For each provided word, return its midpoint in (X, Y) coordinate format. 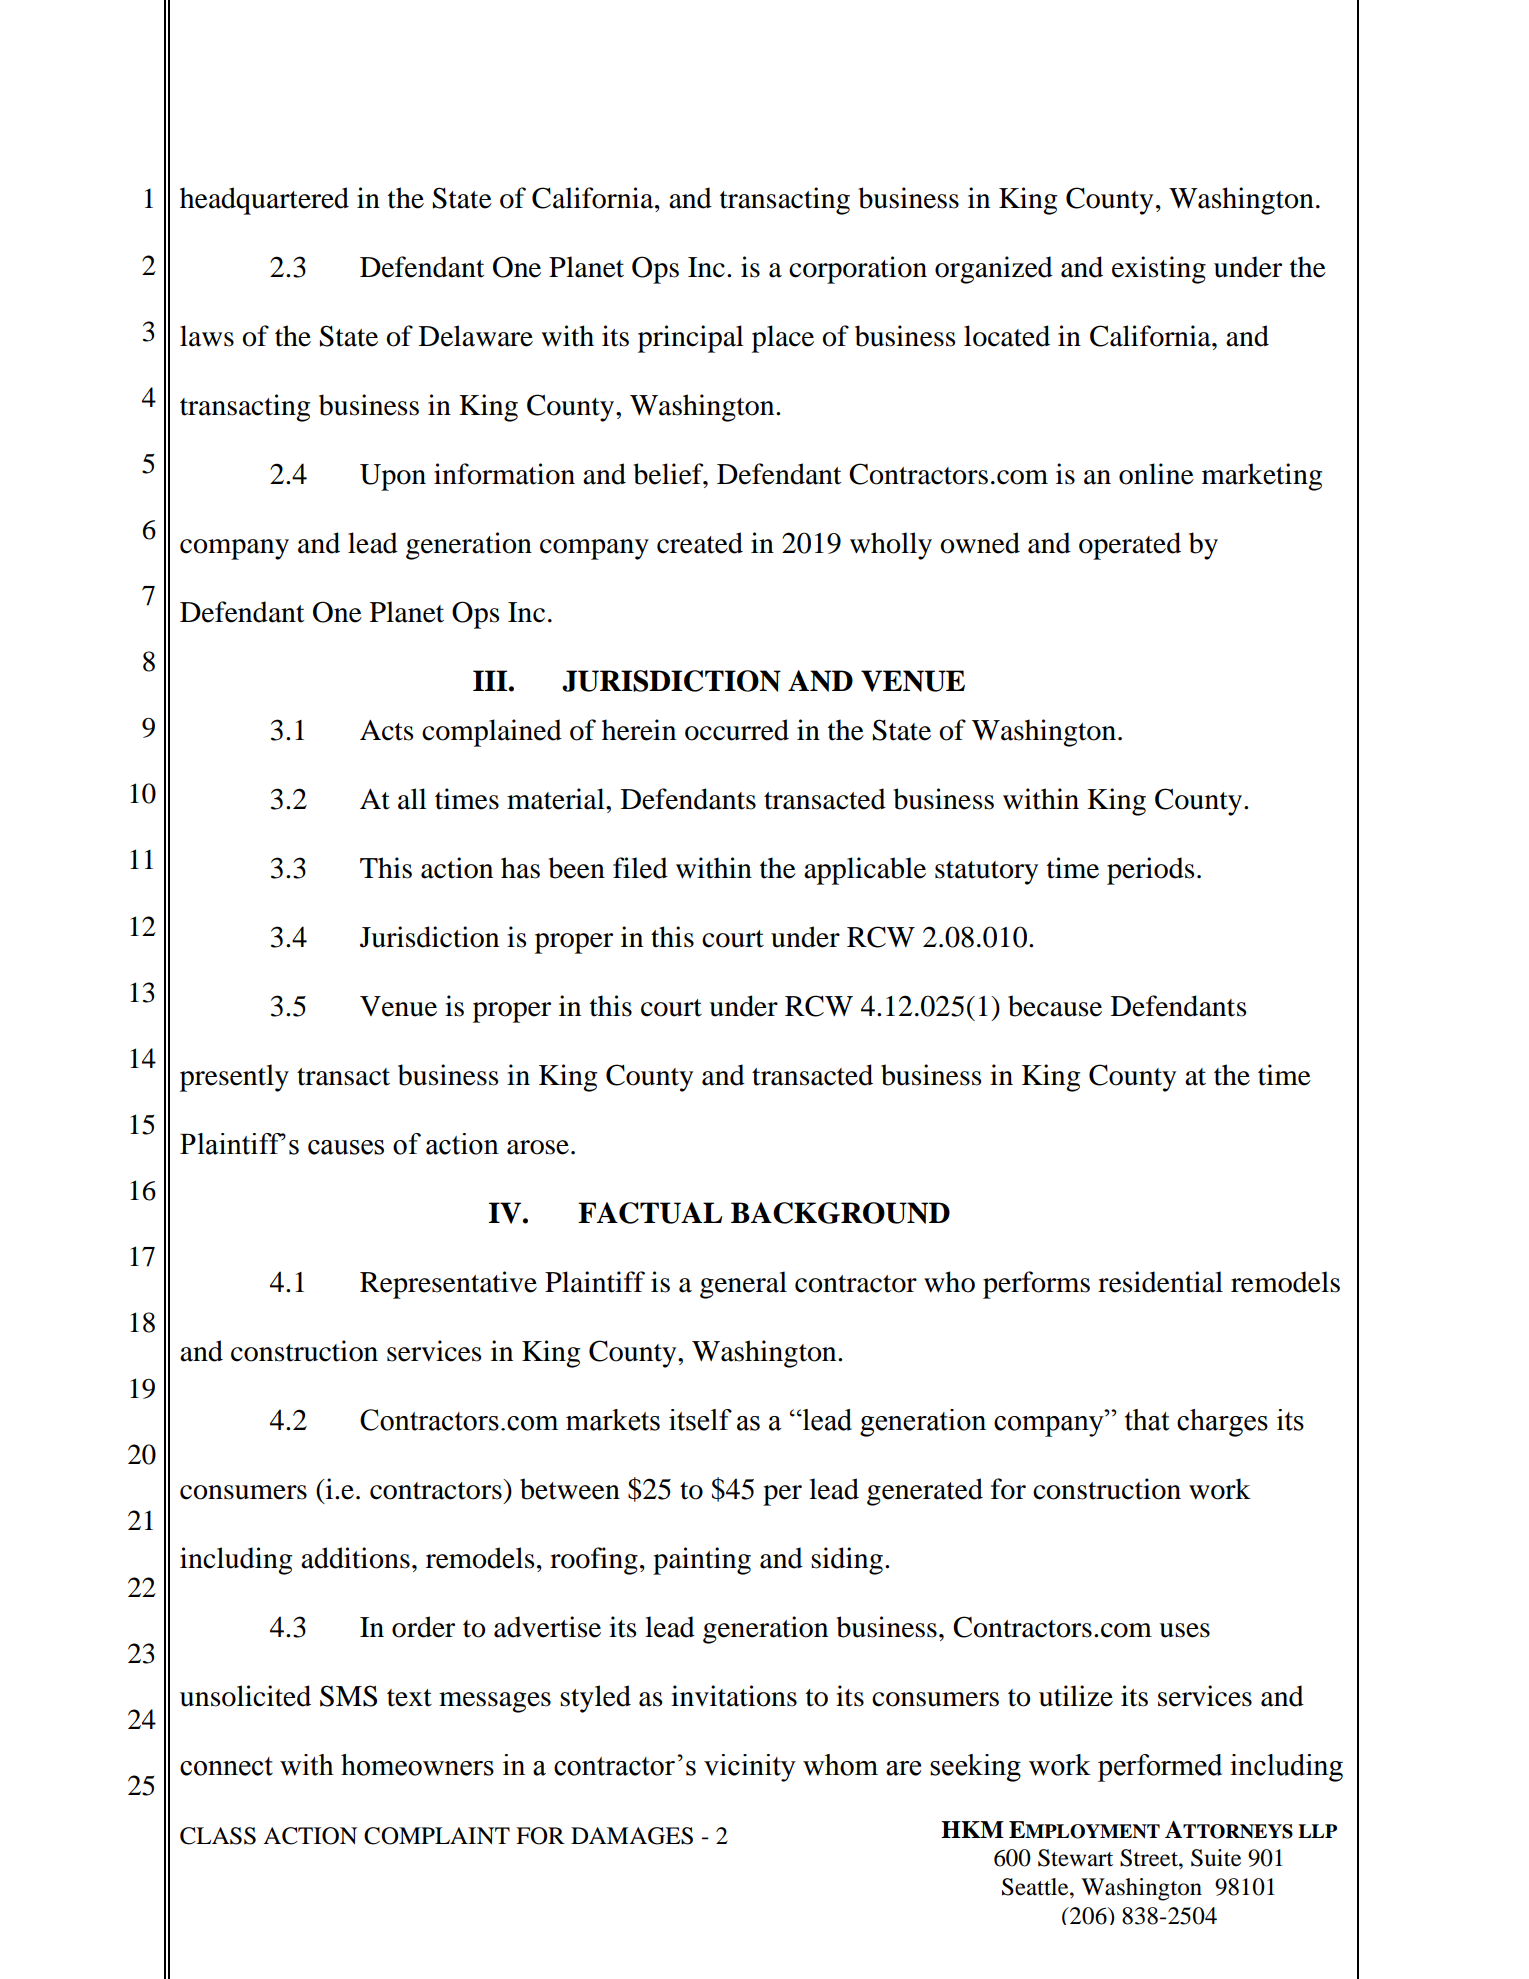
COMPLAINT (437, 1836)
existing (1159, 270)
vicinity (750, 1768)
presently (234, 1078)
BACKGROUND (840, 1213)
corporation (858, 270)
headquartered (264, 201)
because (1055, 1006)
